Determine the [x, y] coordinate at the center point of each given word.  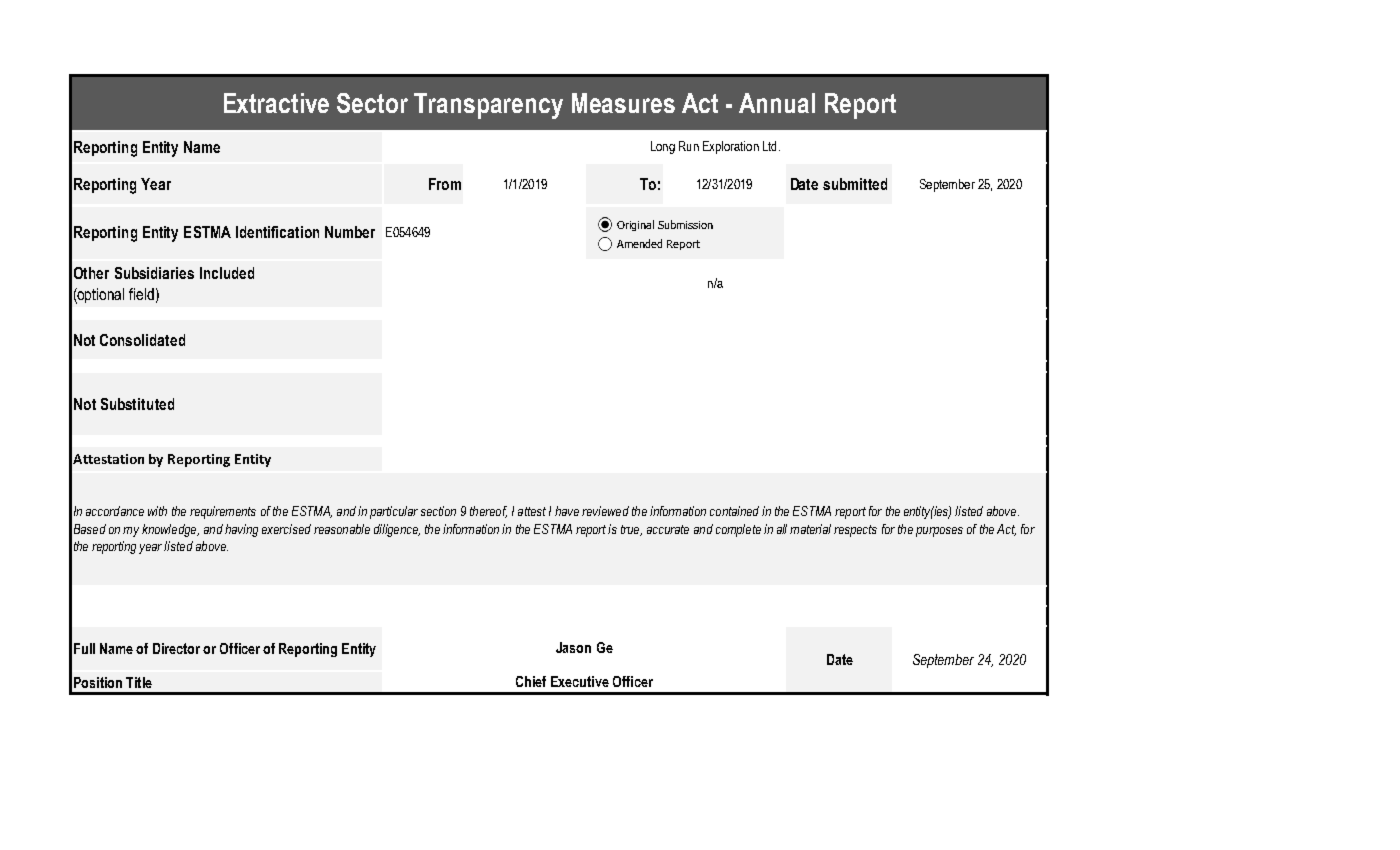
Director [176, 648]
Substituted [137, 404]
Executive [580, 681]
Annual [777, 103]
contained [734, 511]
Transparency [488, 106]
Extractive [276, 103]
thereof [488, 512]
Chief [531, 681]
